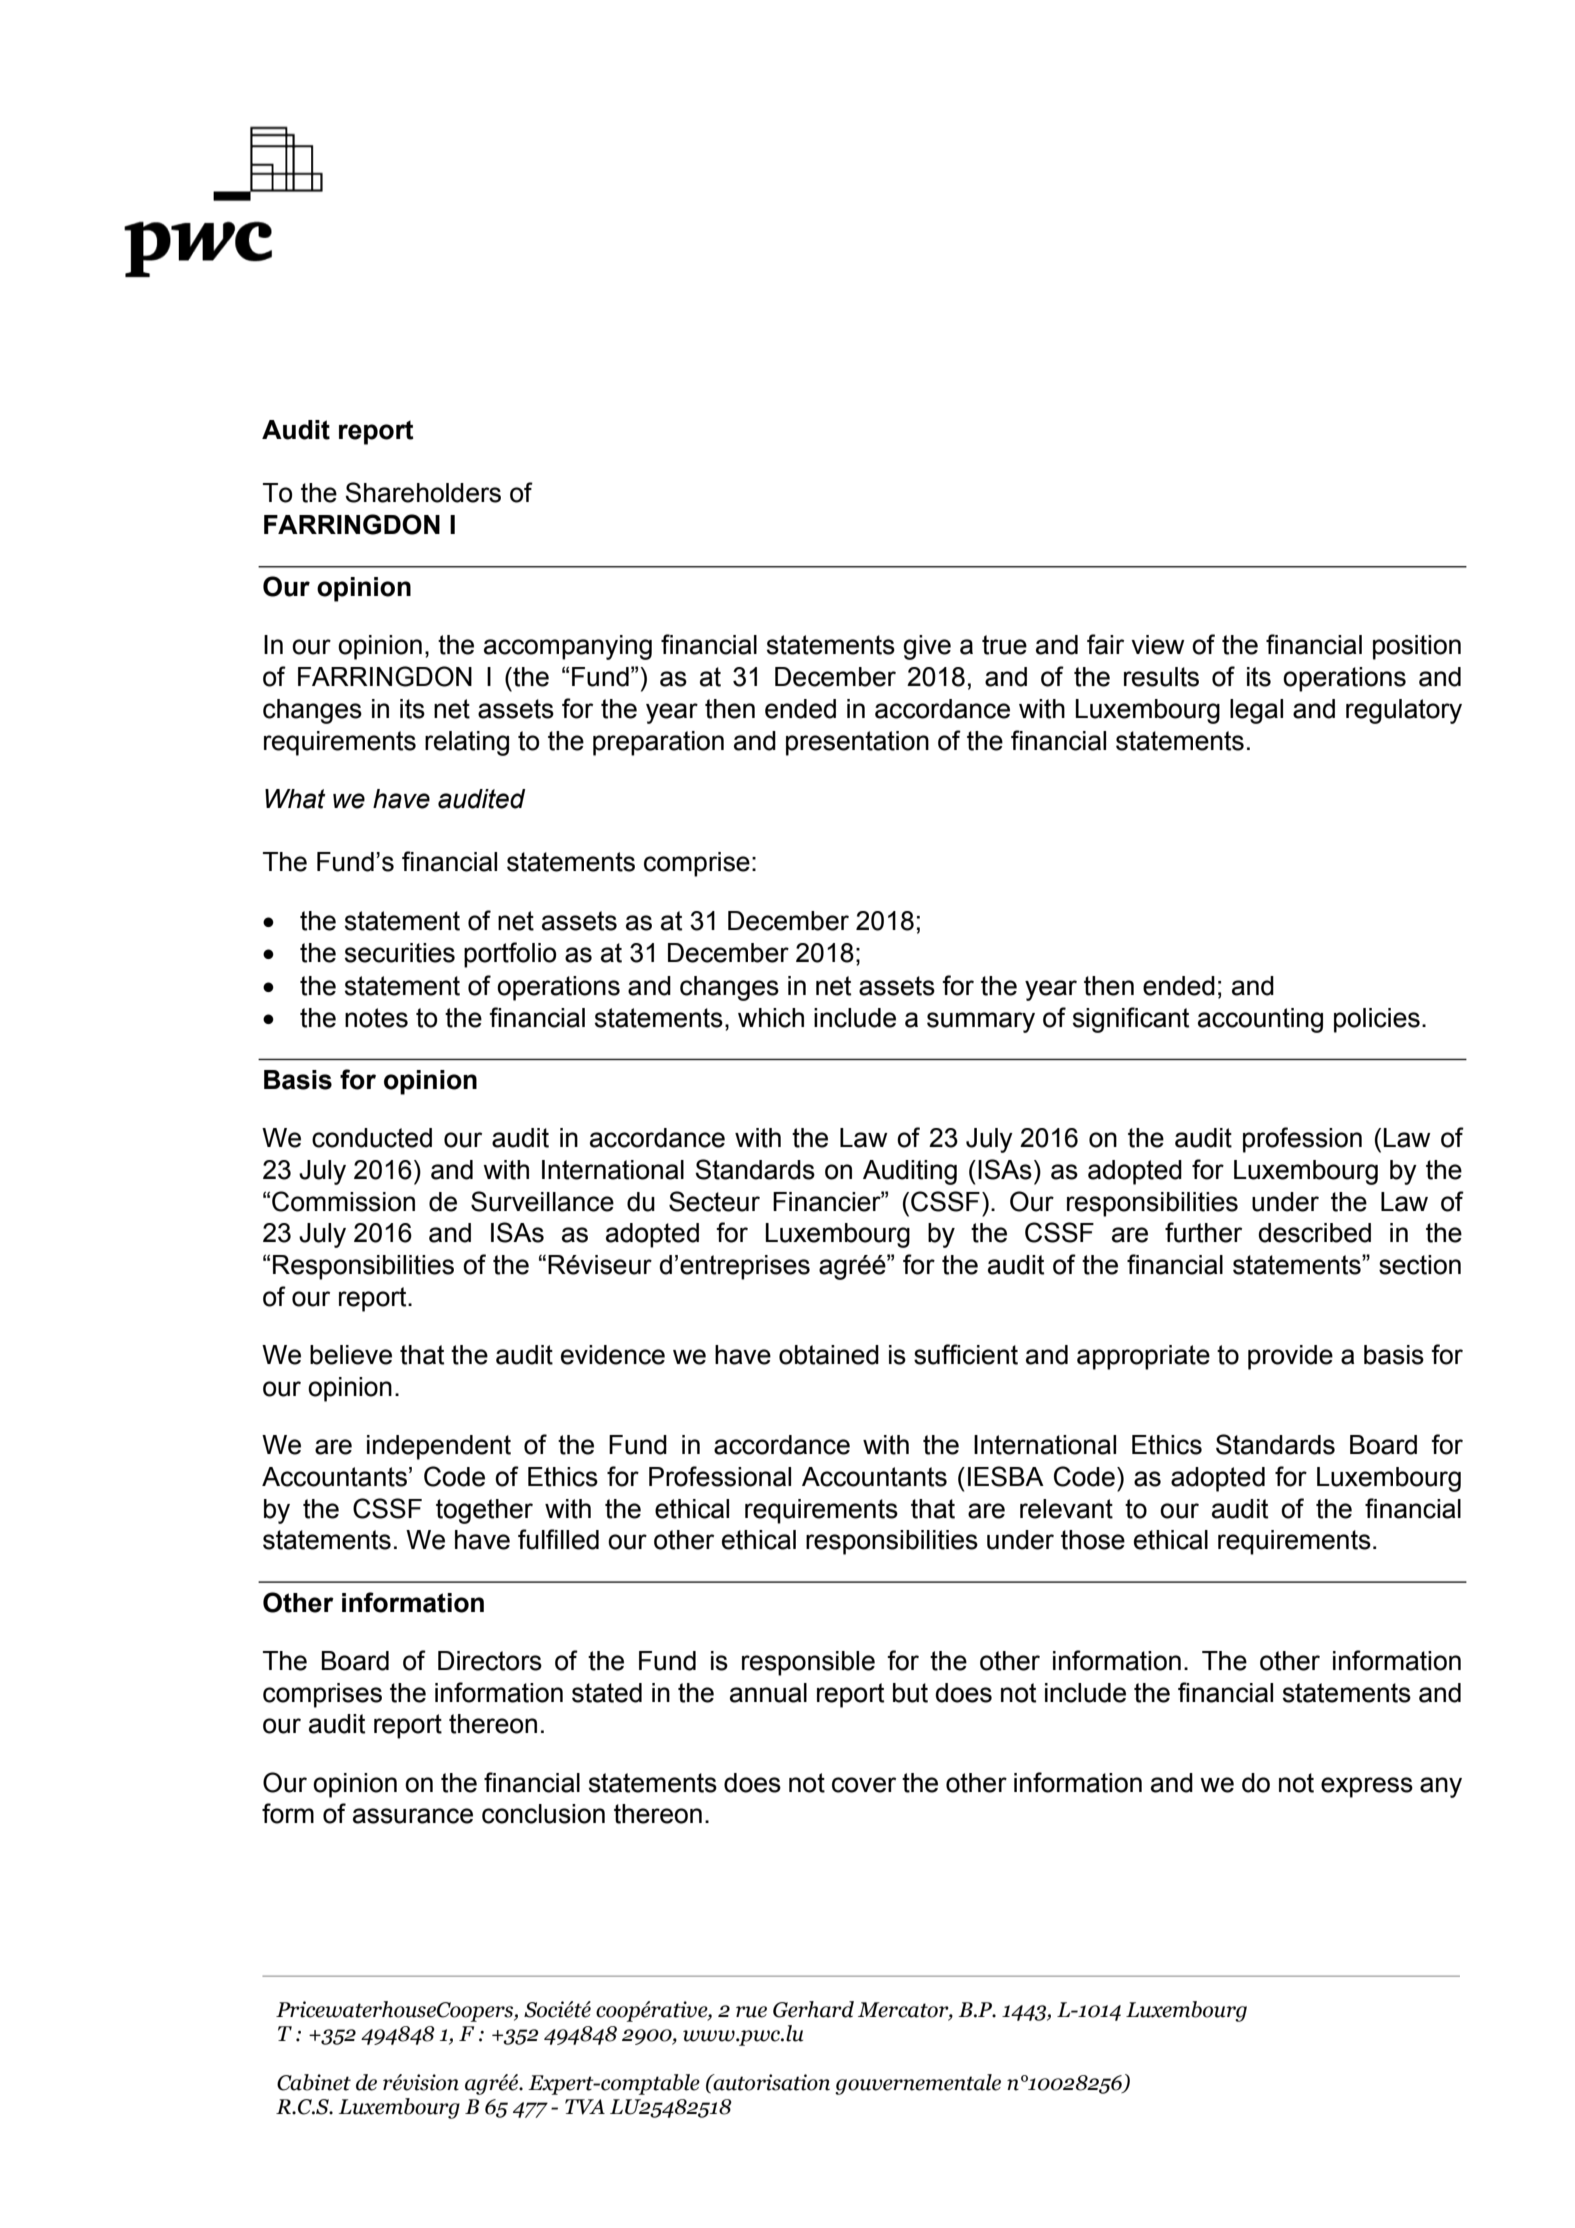 The width and height of the image is (1575, 2228). Describe the element at coordinates (1158, 645) in the image. I see `view` at that location.
